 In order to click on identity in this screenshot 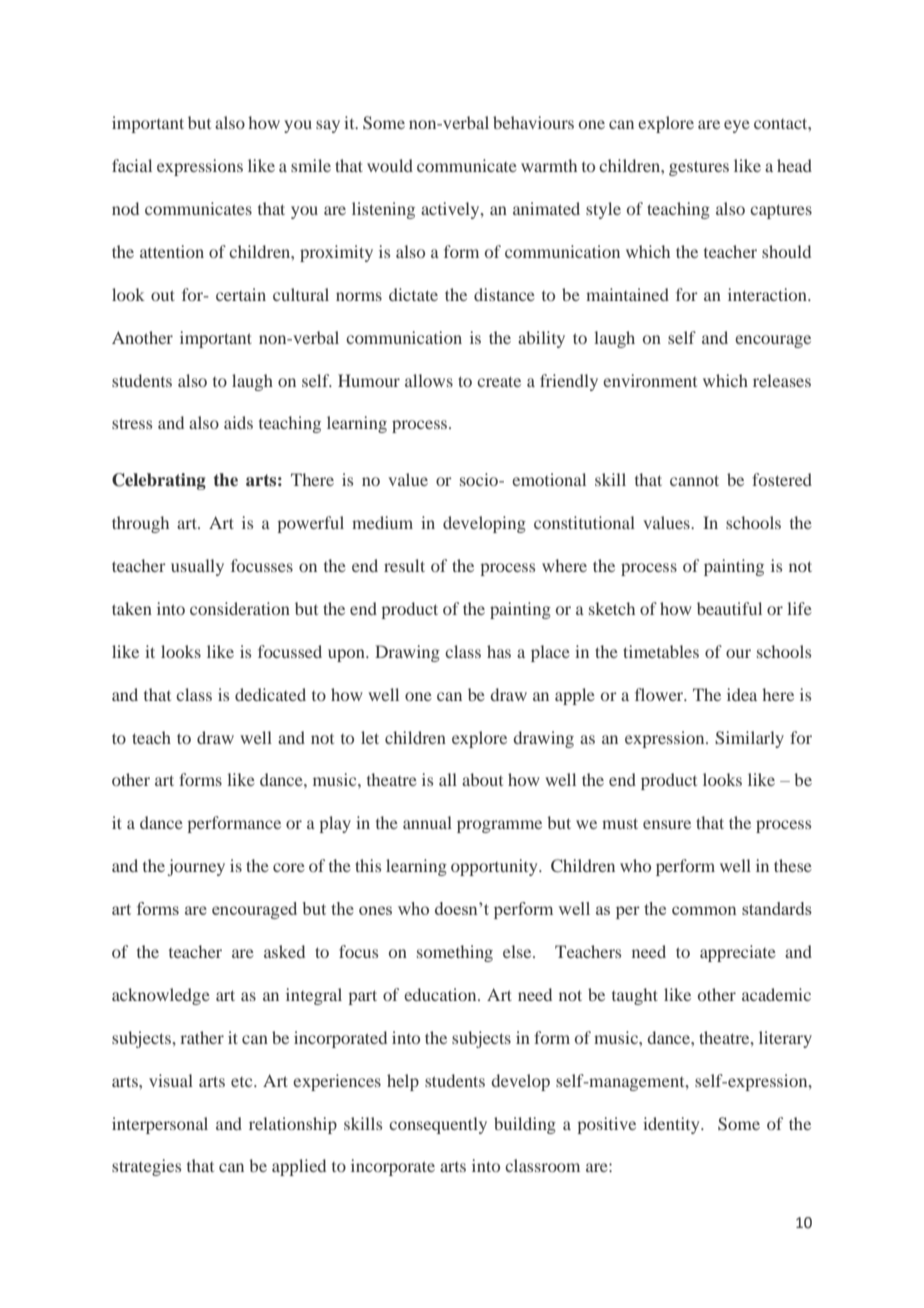, I will do `click(672, 1125)`.
